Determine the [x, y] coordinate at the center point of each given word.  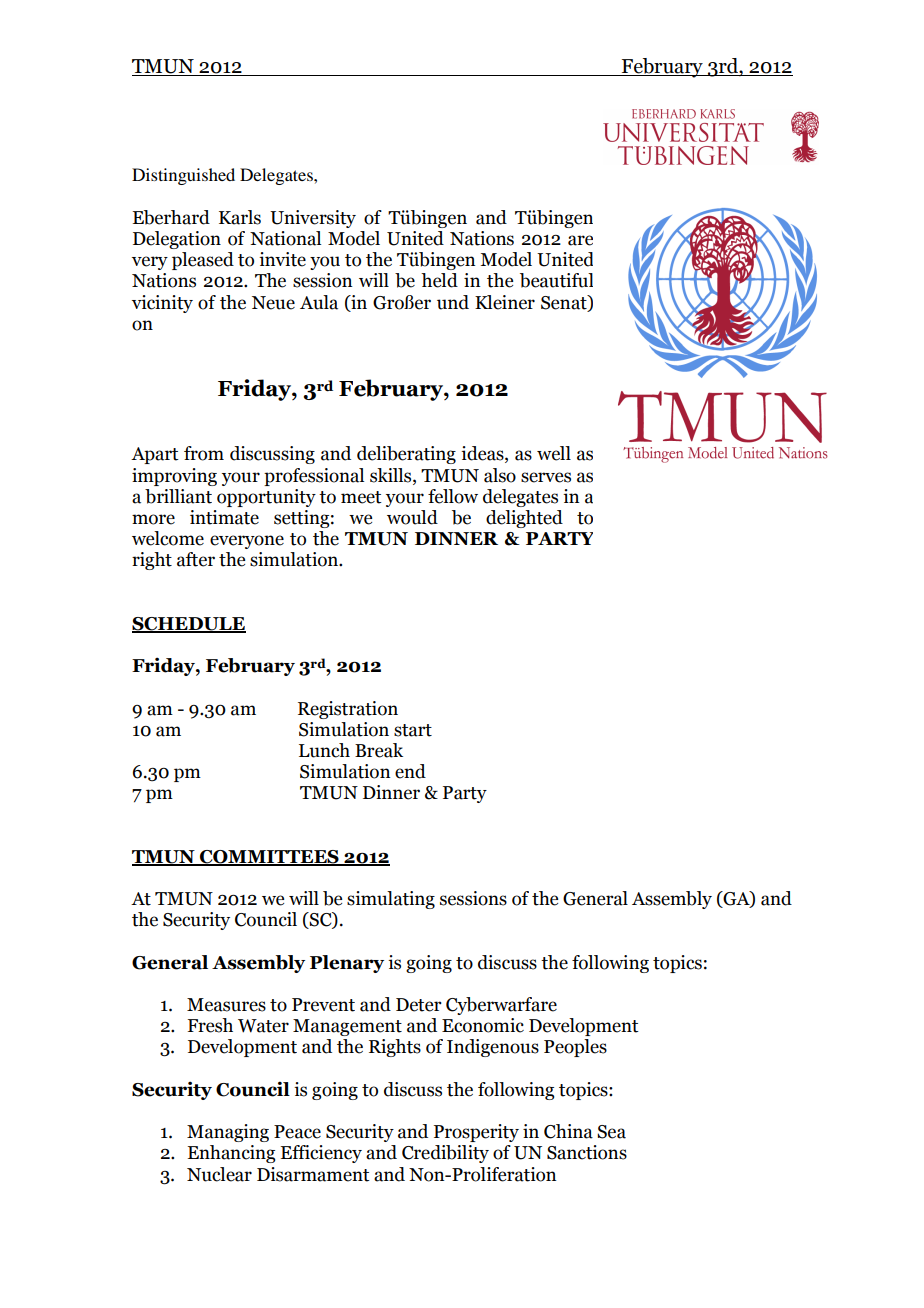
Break [379, 750]
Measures [226, 1005]
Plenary [347, 964]
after [196, 559]
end [410, 771]
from [204, 453]
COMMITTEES [269, 858]
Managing [228, 1133]
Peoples [575, 1048]
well [554, 453]
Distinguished [183, 176]
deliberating [406, 455]
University [313, 219]
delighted [524, 519]
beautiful [556, 280]
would [412, 517]
